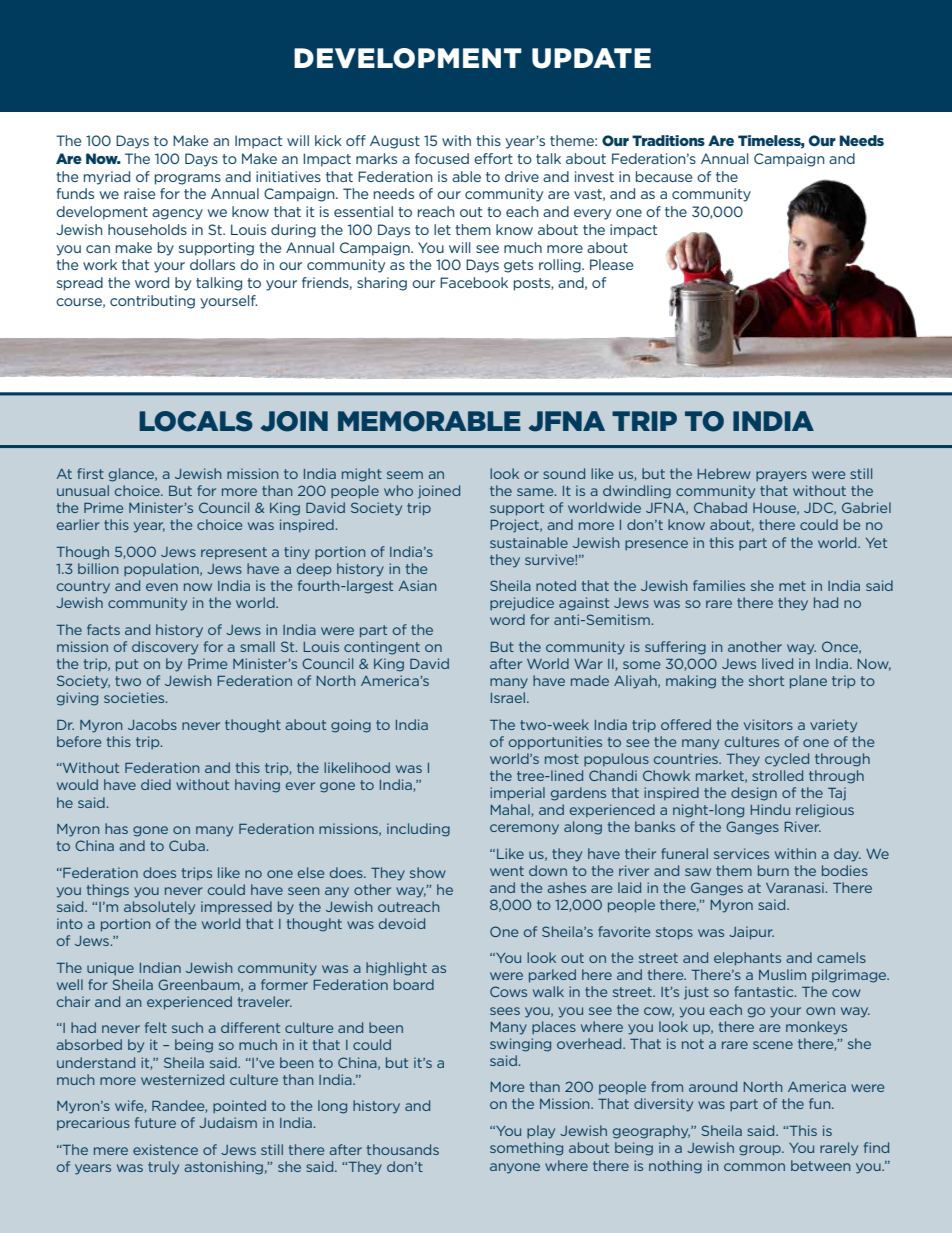 The width and height of the document is (952, 1233). I want to click on existence, so click(165, 1149).
